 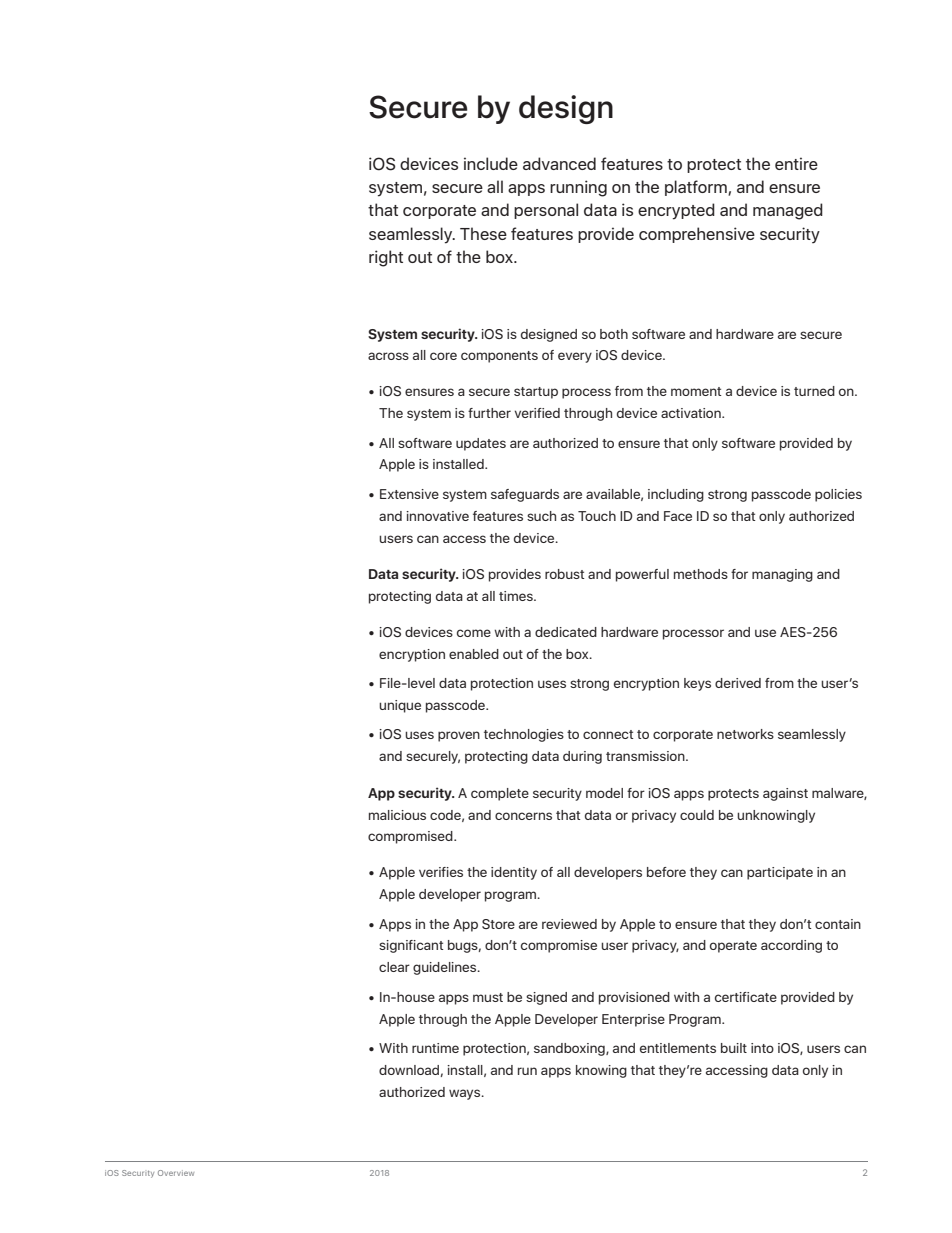 What do you see at coordinates (762, 1048) in the image?
I see `into` at bounding box center [762, 1048].
